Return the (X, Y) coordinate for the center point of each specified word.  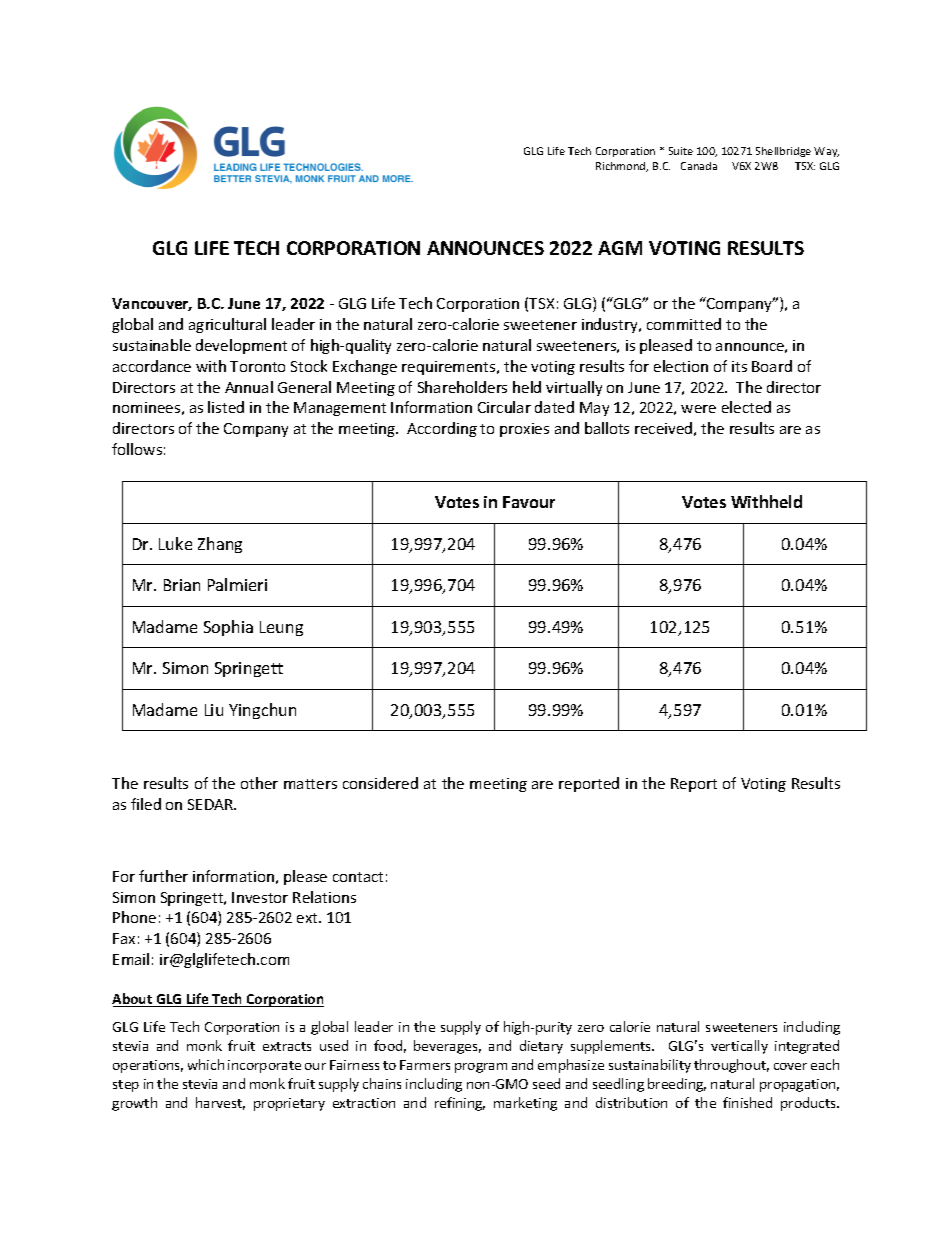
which (206, 1064)
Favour (529, 502)
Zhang (220, 545)
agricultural (227, 325)
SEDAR (212, 804)
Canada (699, 166)
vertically (739, 1047)
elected (746, 407)
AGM (620, 248)
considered (380, 783)
